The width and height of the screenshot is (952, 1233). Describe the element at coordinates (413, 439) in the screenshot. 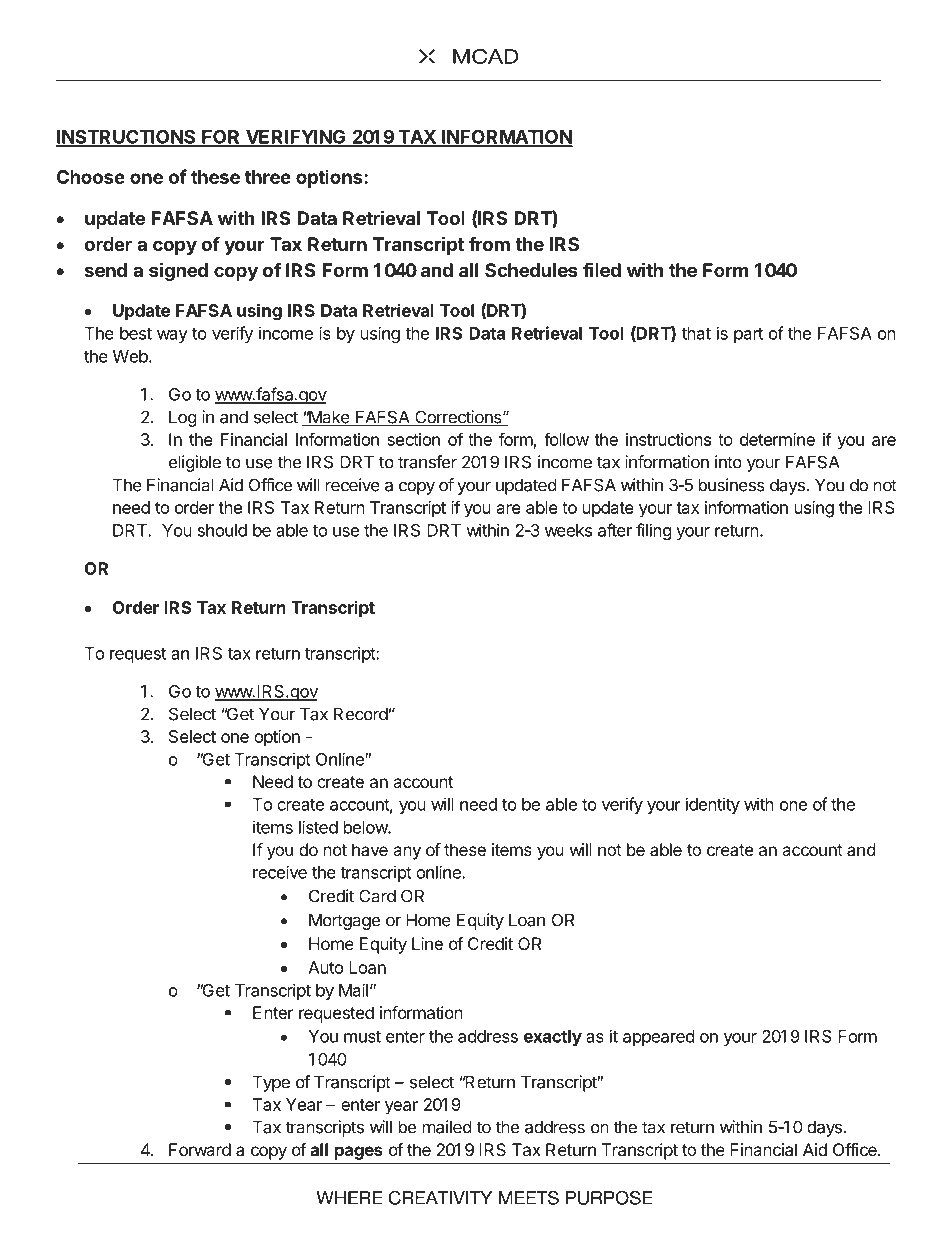

I see `section` at that location.
